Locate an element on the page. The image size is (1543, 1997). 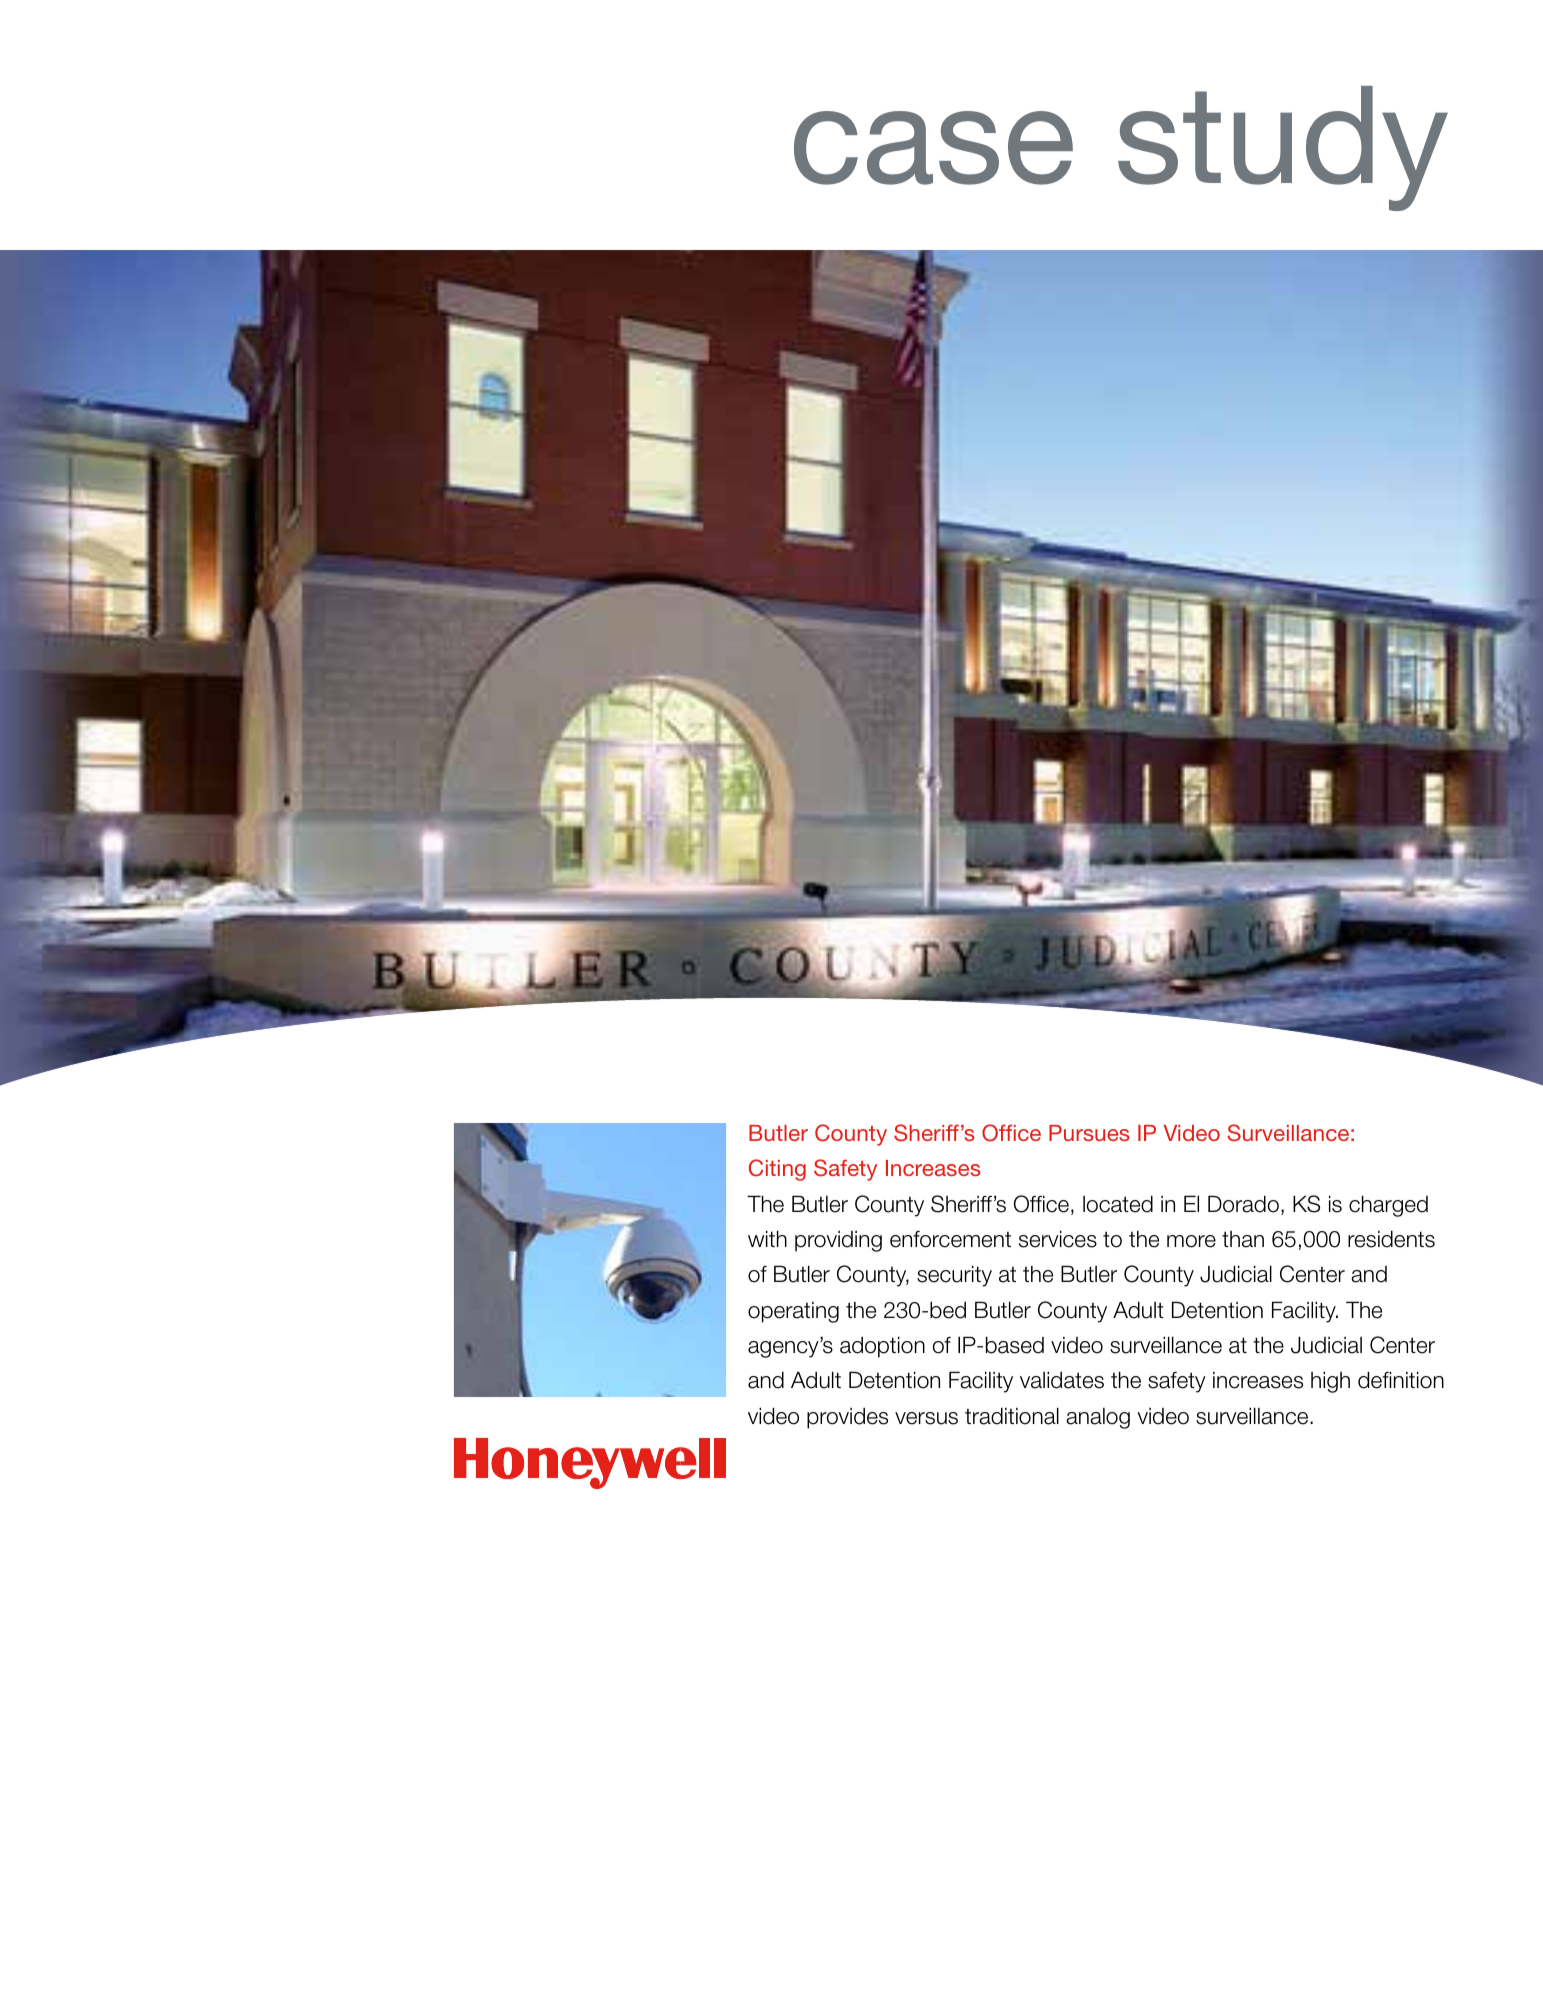
than is located at coordinates (1243, 1239).
